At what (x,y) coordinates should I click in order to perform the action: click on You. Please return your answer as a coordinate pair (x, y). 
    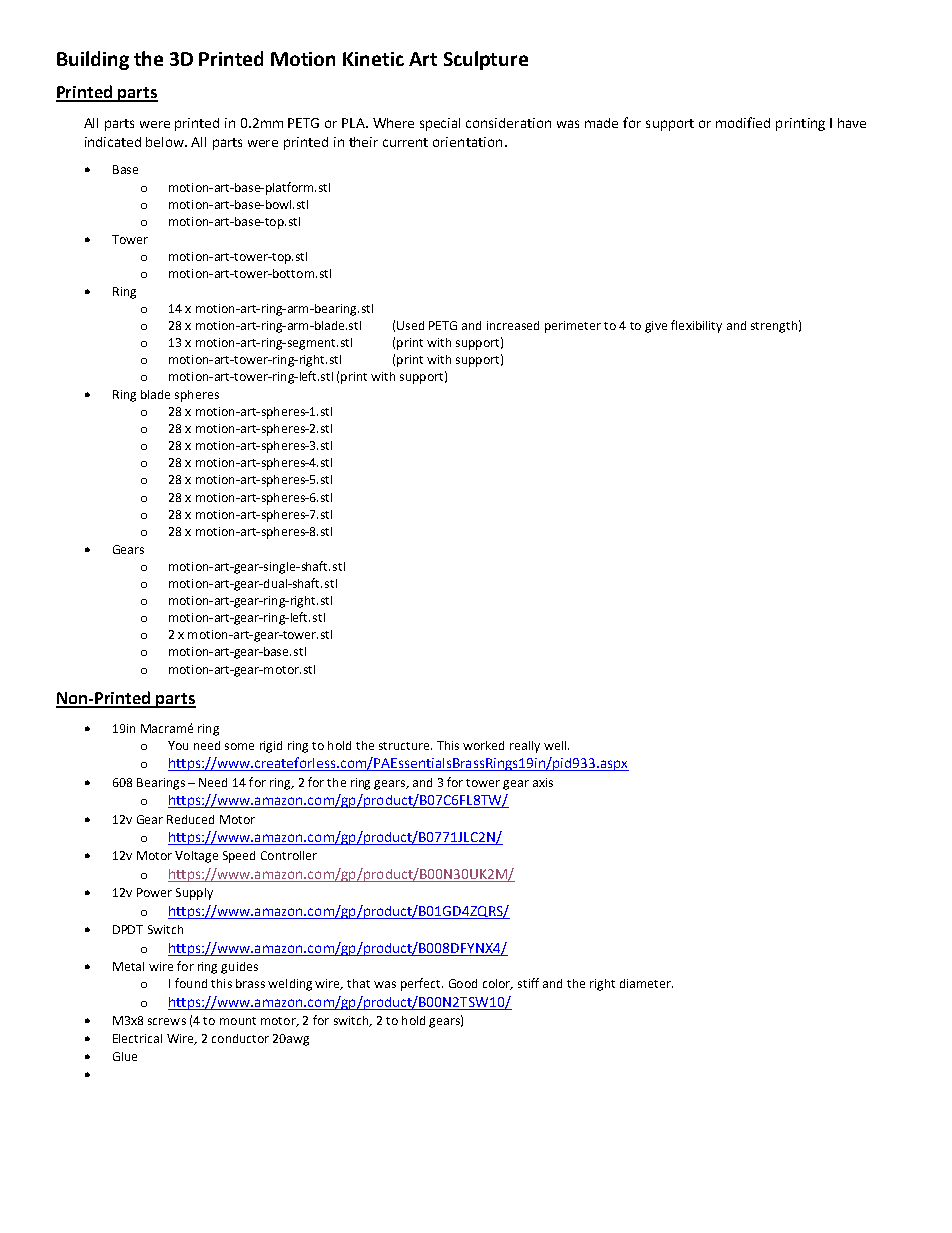
    Looking at the image, I should click on (178, 745).
